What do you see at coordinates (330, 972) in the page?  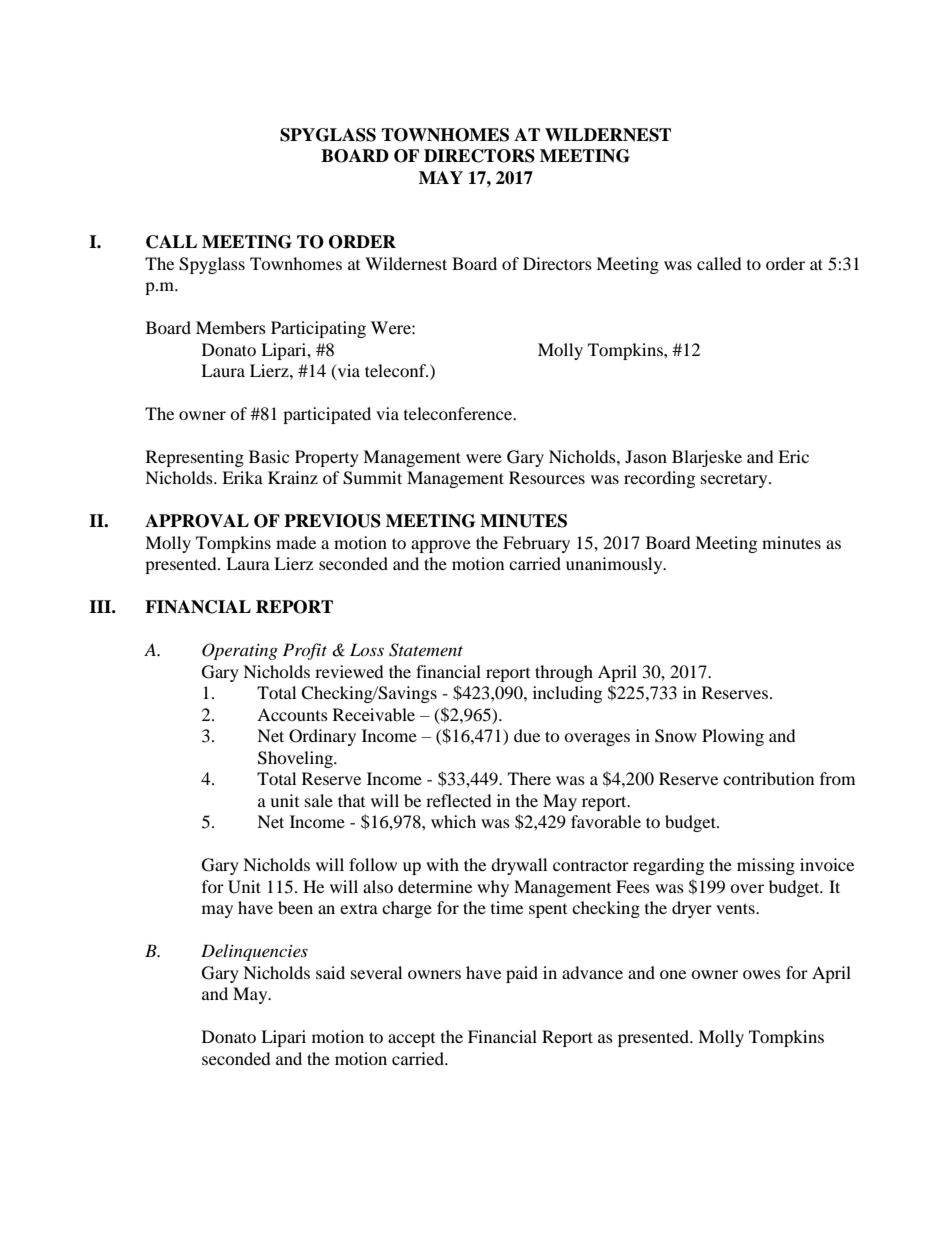 I see `said` at bounding box center [330, 972].
